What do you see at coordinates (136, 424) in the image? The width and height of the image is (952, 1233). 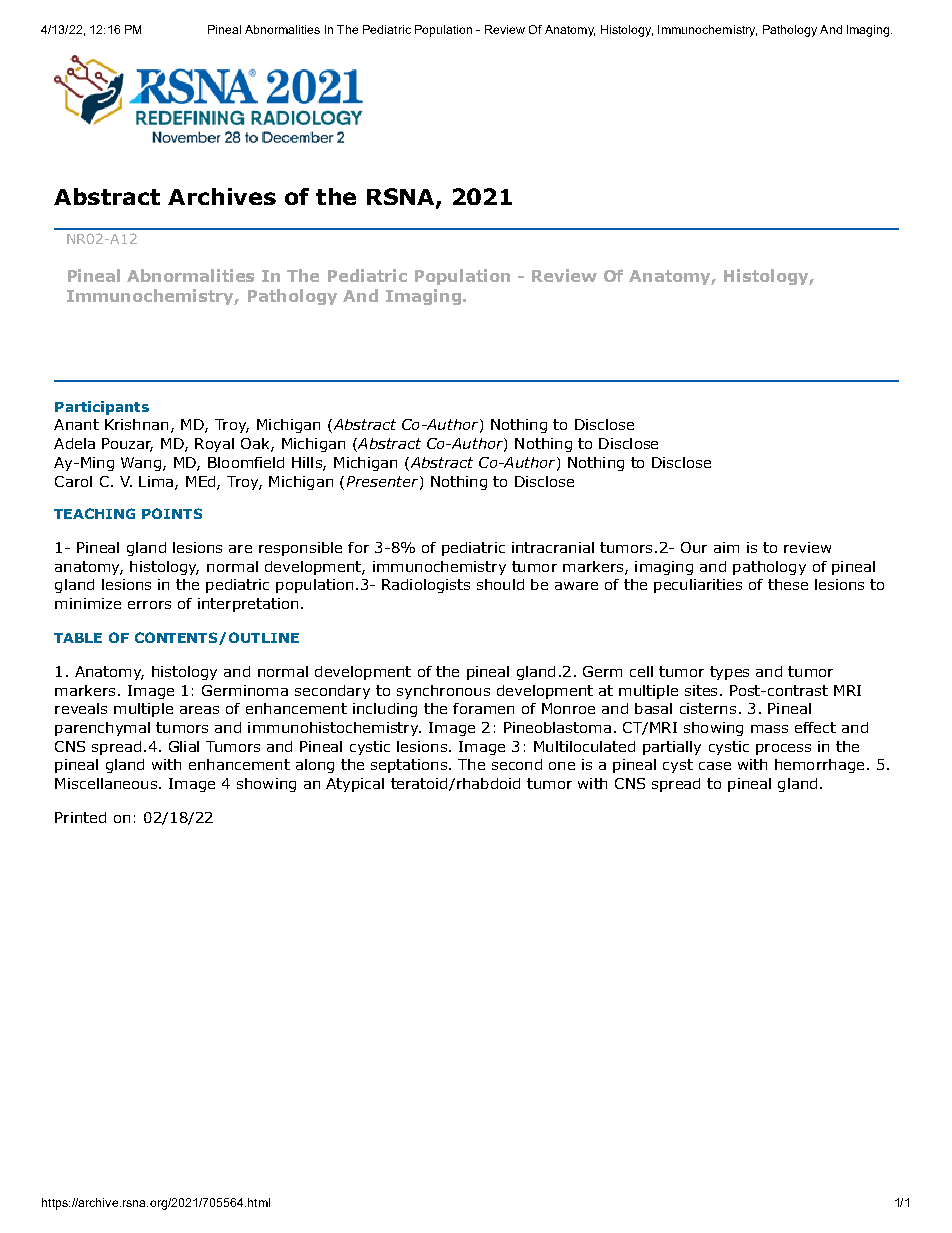 I see `Krishnan` at bounding box center [136, 424].
